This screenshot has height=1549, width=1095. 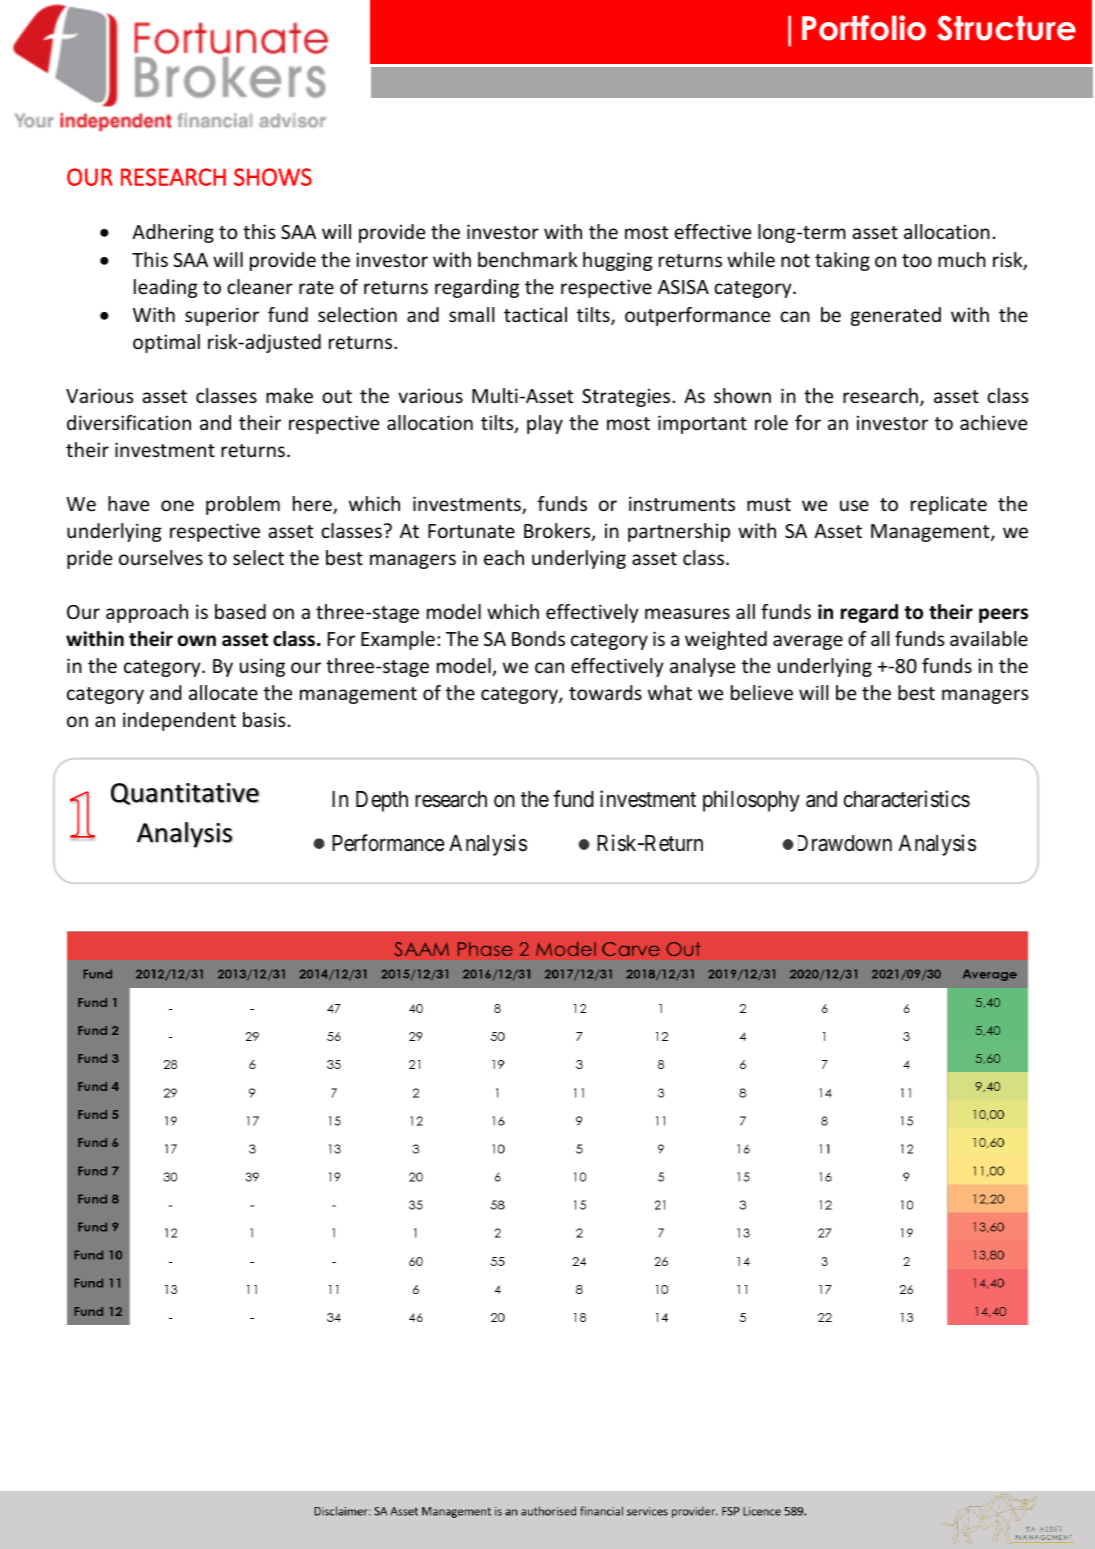 What do you see at coordinates (864, 28) in the screenshot?
I see `Portfolio` at bounding box center [864, 28].
